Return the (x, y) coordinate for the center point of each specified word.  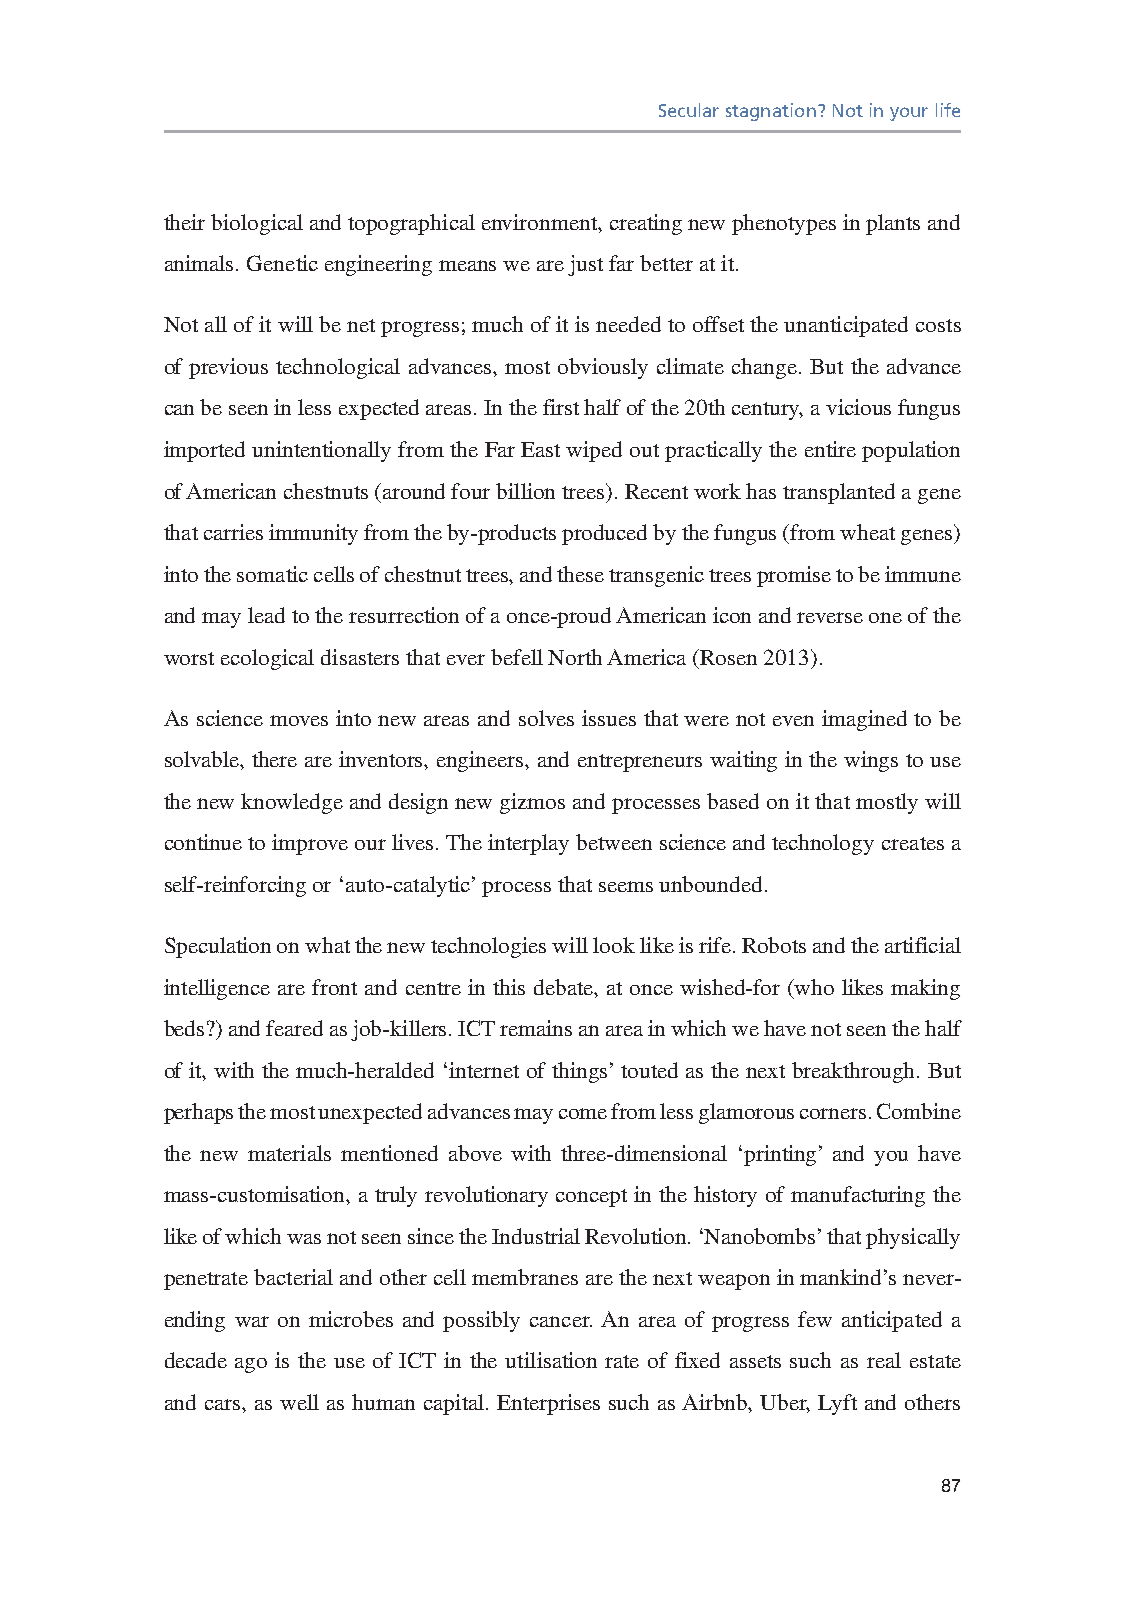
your (909, 114)
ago (251, 1365)
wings (871, 761)
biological (257, 224)
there (274, 759)
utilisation (551, 1360)
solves (546, 718)
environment (541, 222)
